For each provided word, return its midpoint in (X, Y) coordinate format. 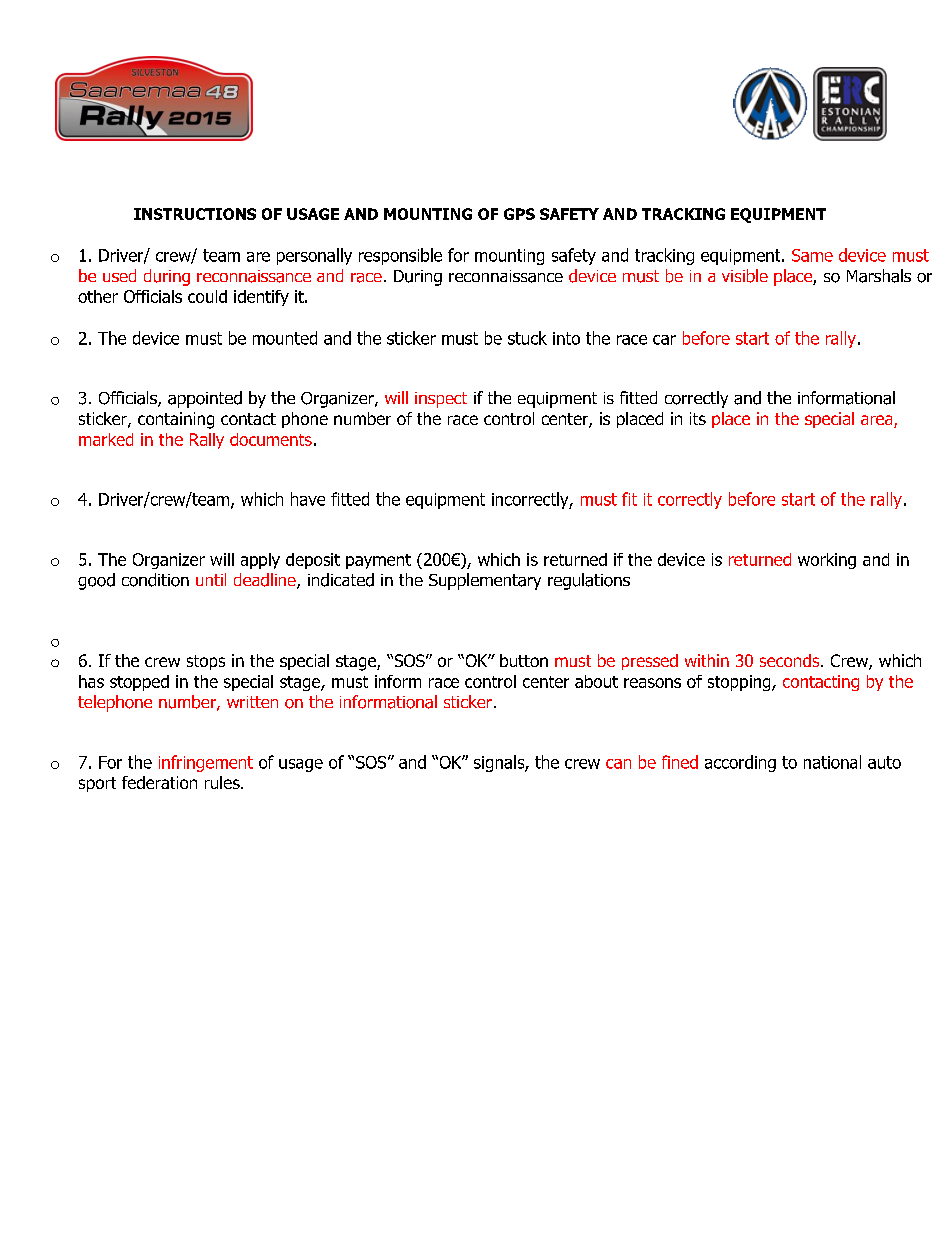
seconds (791, 660)
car (664, 340)
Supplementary (485, 581)
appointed (205, 399)
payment (378, 561)
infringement (206, 763)
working (827, 561)
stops (206, 662)
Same (812, 255)
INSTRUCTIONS (195, 214)
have (308, 499)
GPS (519, 214)
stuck (527, 338)
